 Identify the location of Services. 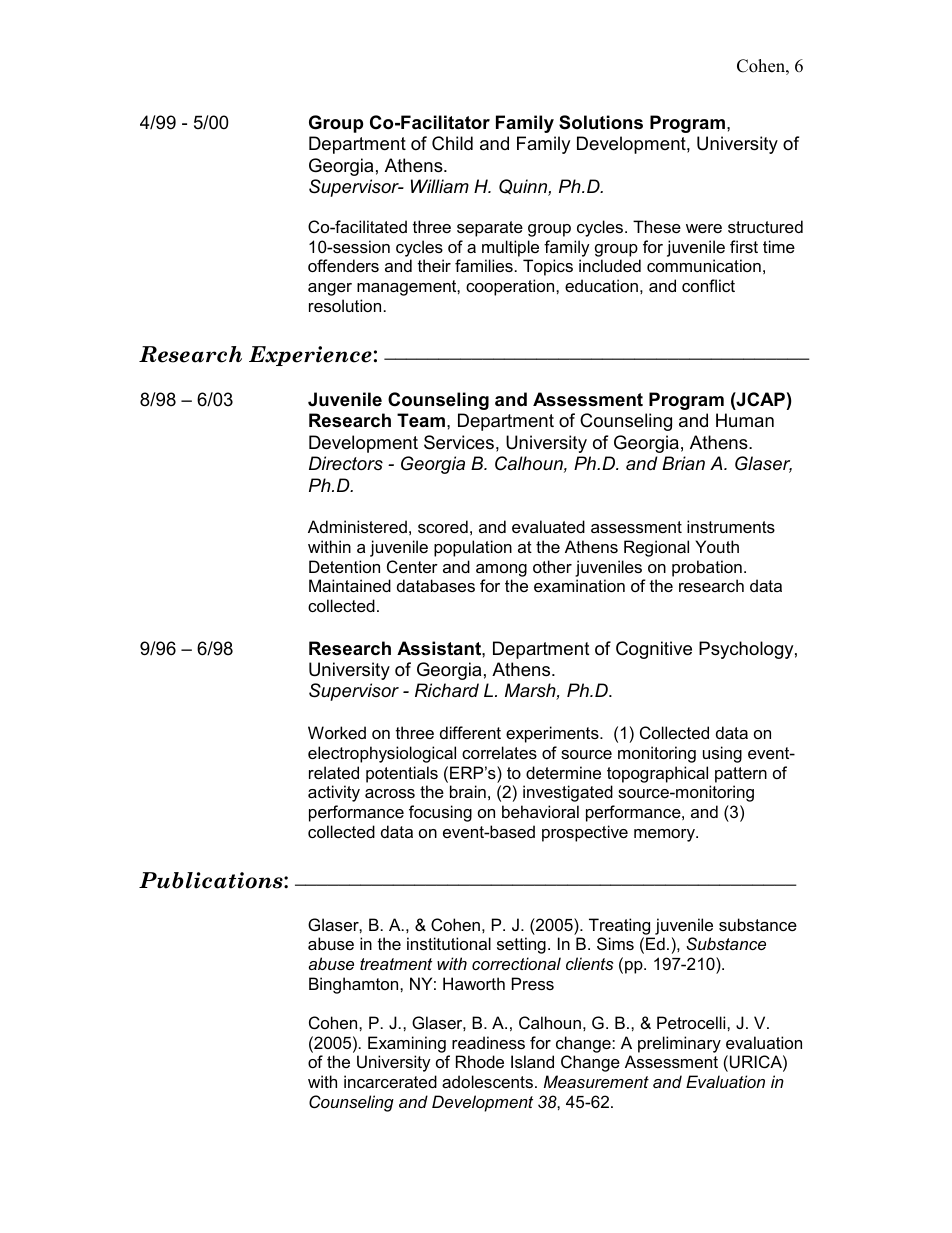
(459, 442).
